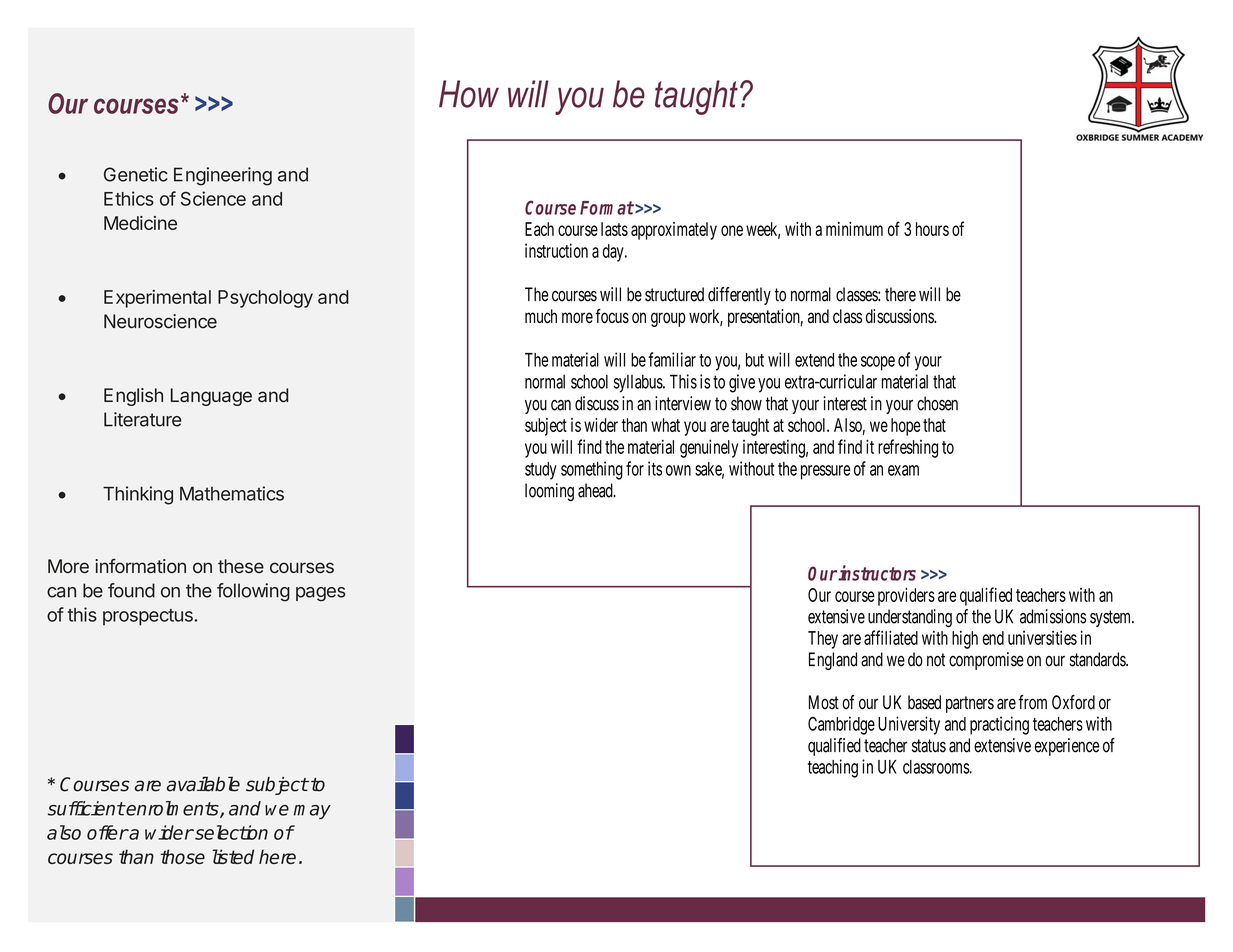 This document has width=1233, height=952. Describe the element at coordinates (223, 176) in the document. I see `Engineering` at that location.
